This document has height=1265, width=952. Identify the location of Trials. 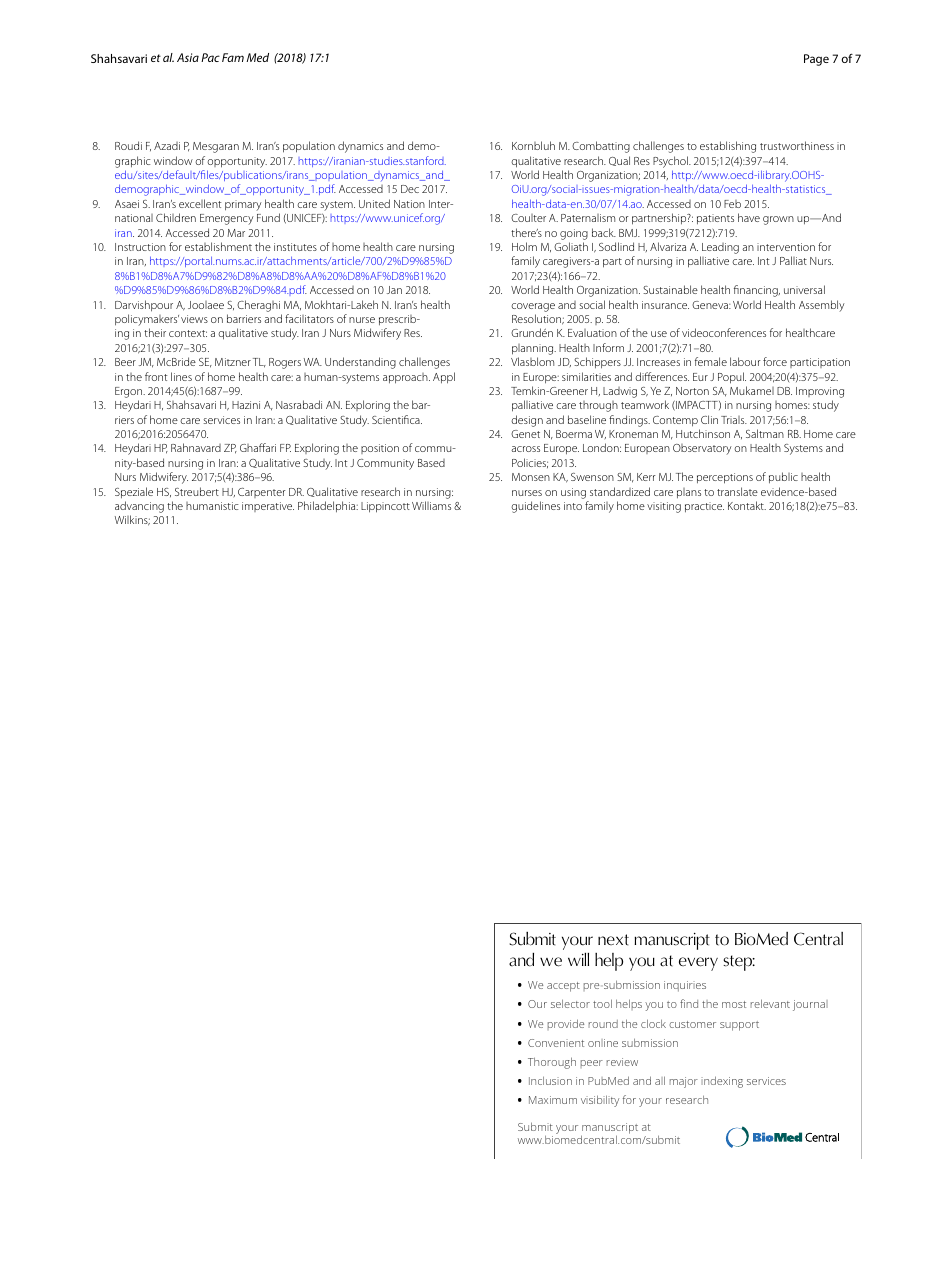
(734, 420).
